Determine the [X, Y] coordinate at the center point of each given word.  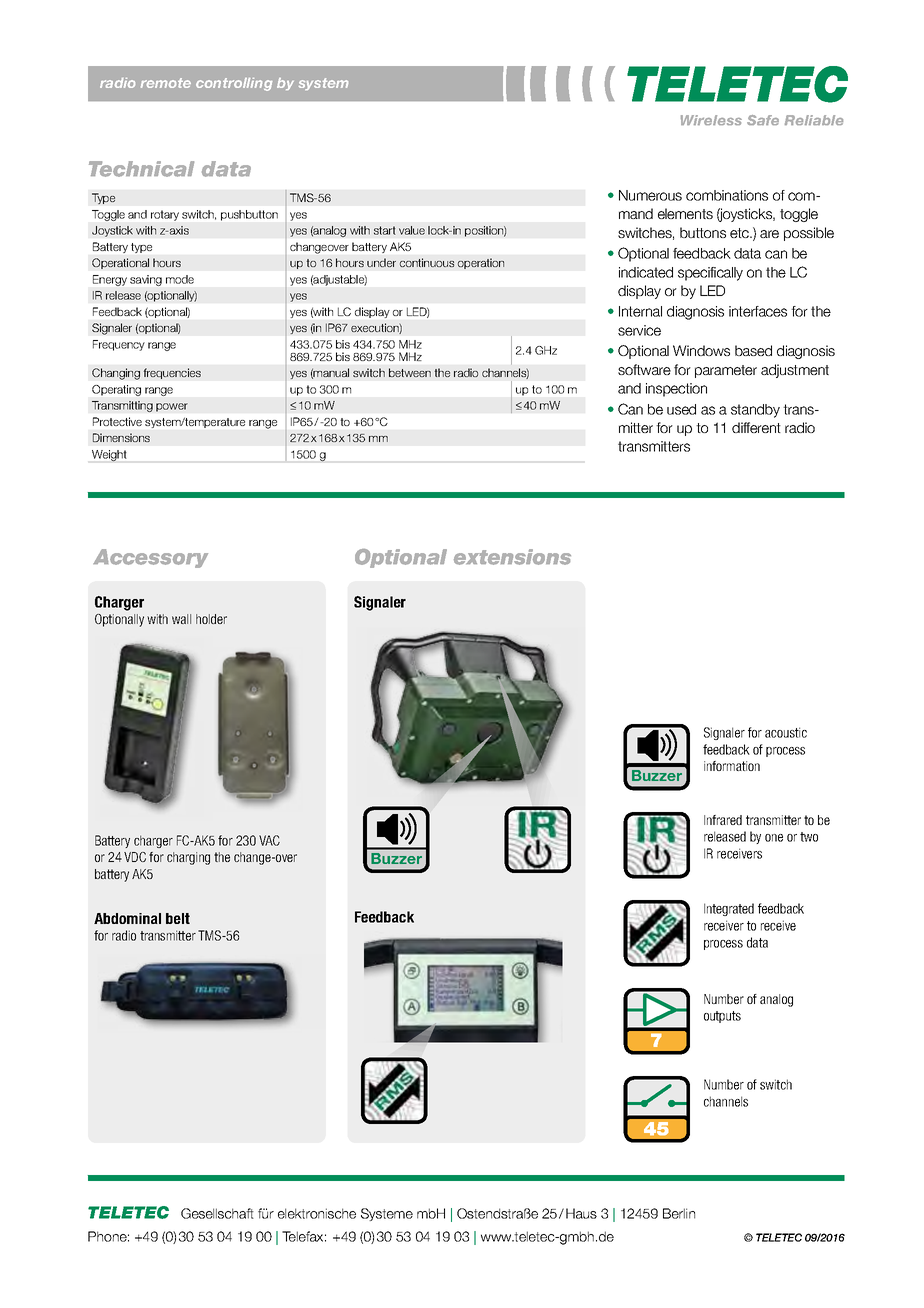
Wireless [711, 120]
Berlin [679, 1213]
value [412, 230]
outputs [722, 1017]
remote [166, 83]
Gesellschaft [217, 1213]
